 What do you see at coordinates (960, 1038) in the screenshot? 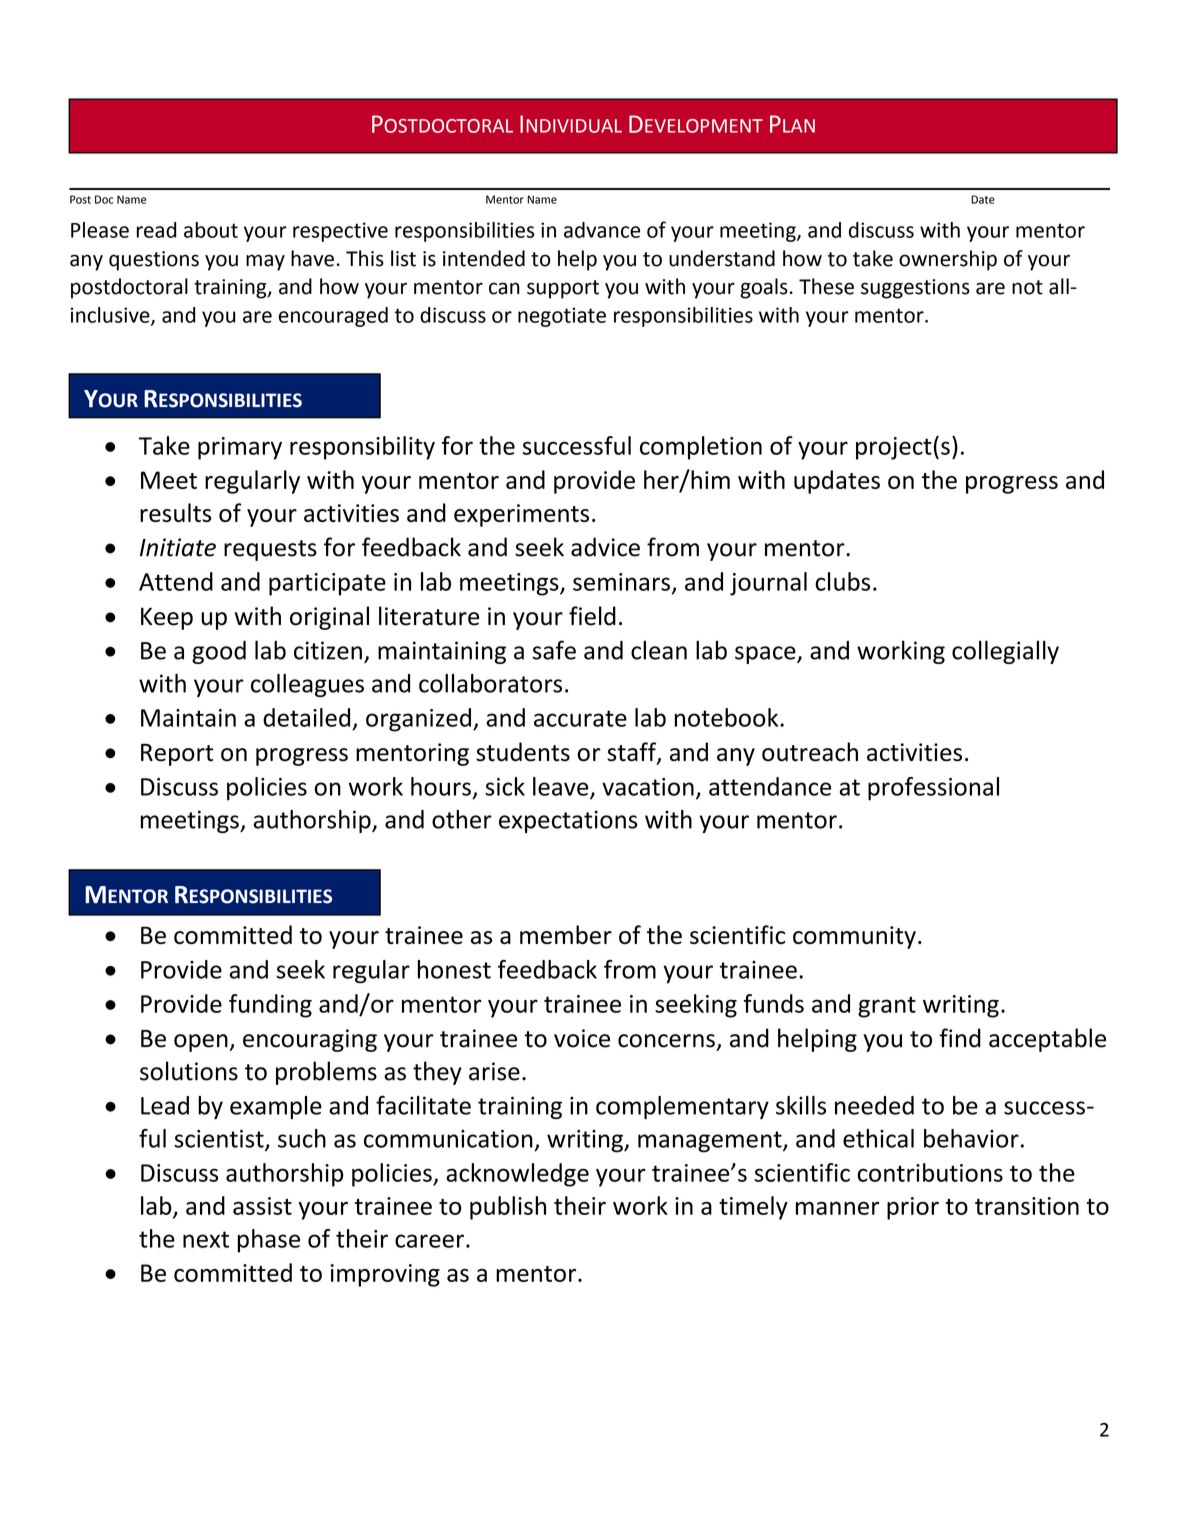
I see `find` at bounding box center [960, 1038].
